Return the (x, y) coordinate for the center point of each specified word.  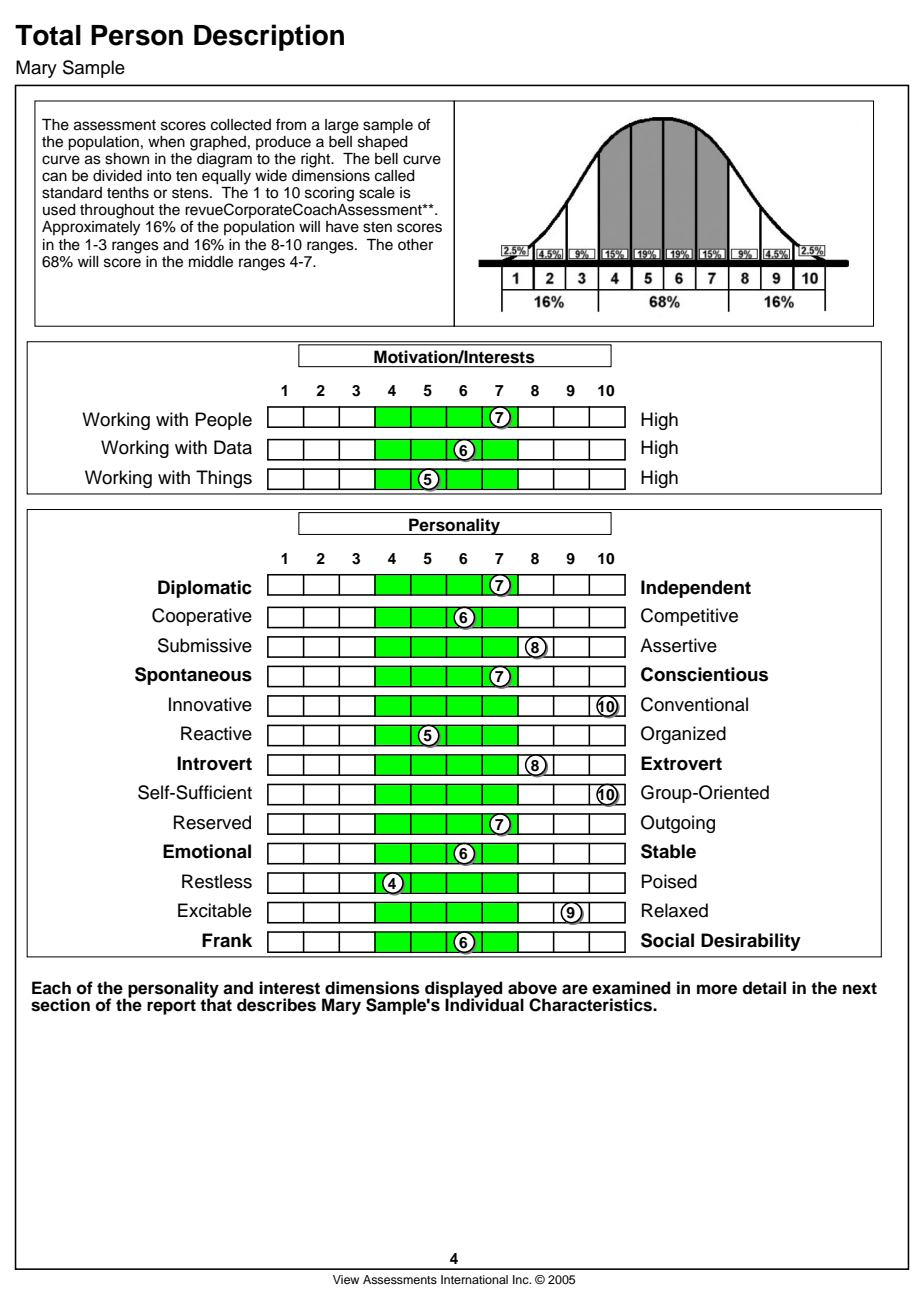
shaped (383, 143)
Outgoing (678, 824)
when (166, 142)
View (346, 1279)
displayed (464, 990)
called (395, 176)
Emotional (207, 851)
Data (233, 447)
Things (224, 479)
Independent (696, 589)
